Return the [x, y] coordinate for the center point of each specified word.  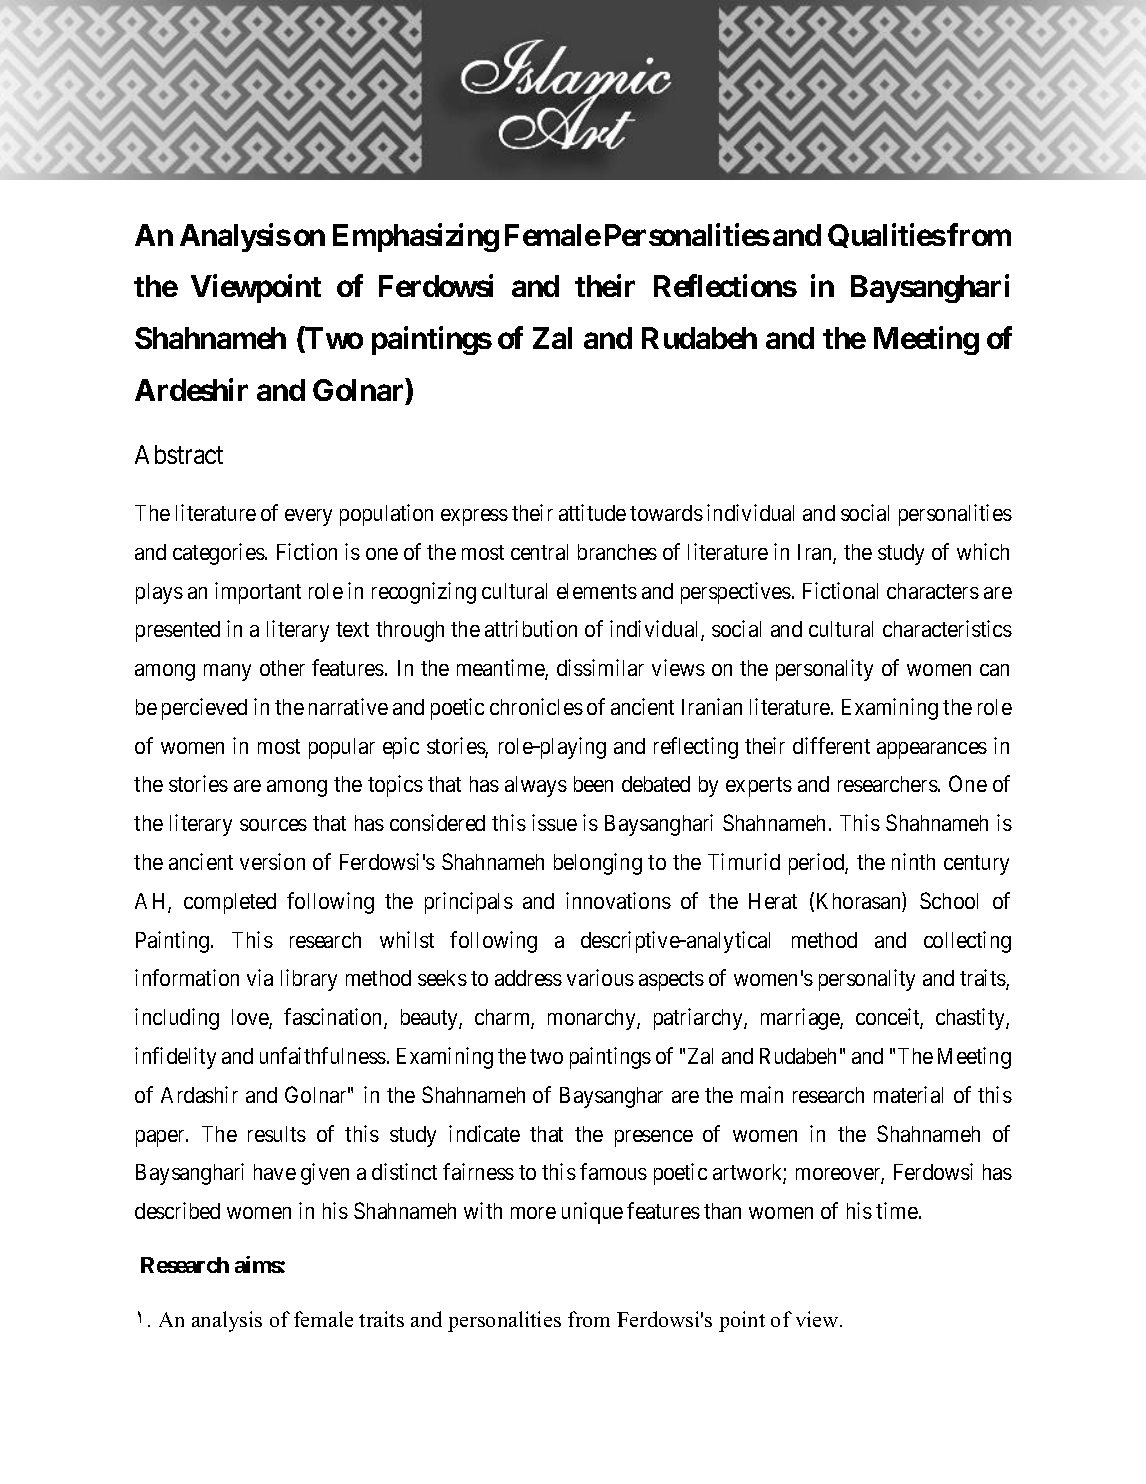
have [275, 1172]
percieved [204, 709]
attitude [592, 512]
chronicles [536, 706]
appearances [932, 750]
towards [666, 513]
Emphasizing [416, 237]
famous [613, 1171]
